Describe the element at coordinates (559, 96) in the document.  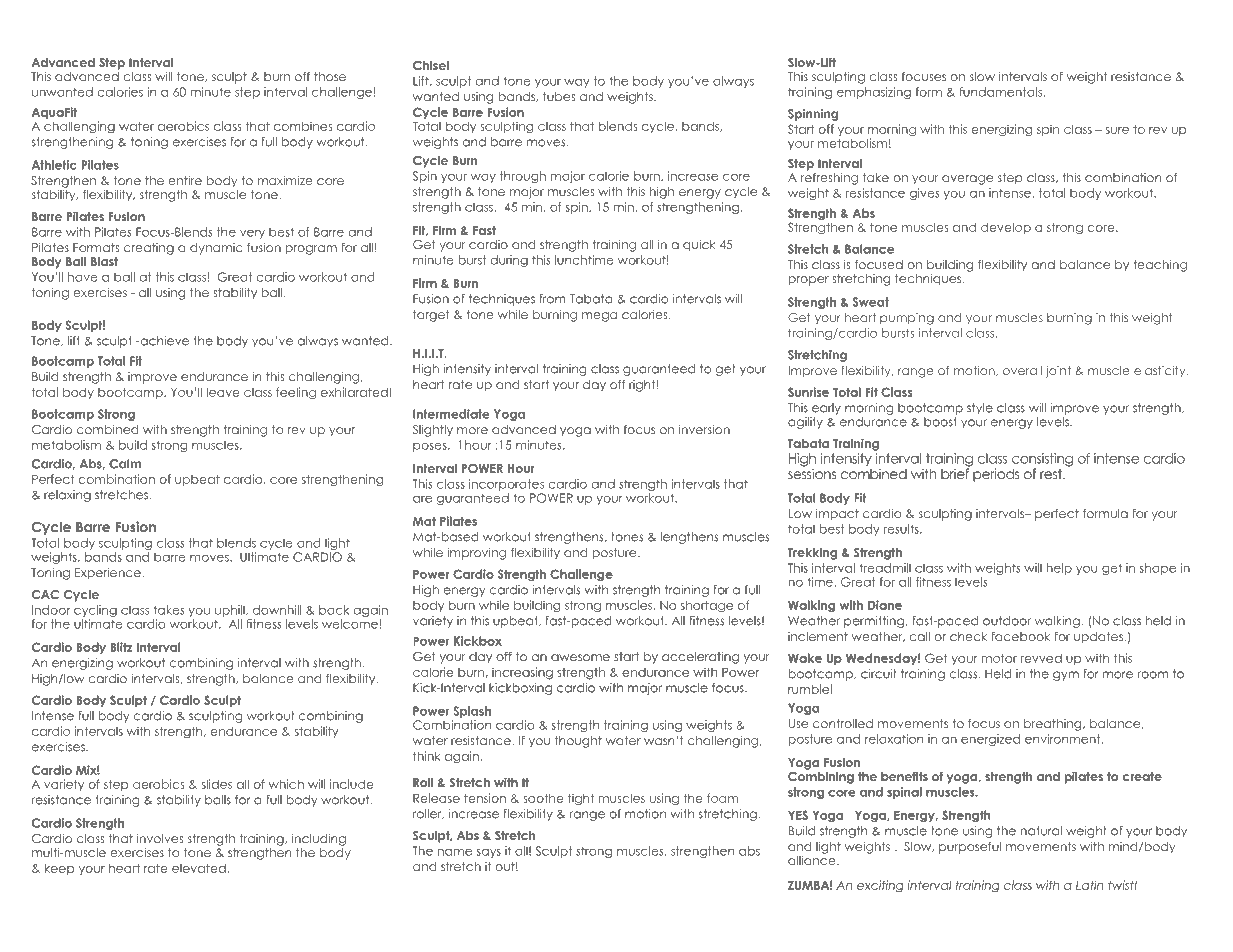
I see `tubes` at that location.
